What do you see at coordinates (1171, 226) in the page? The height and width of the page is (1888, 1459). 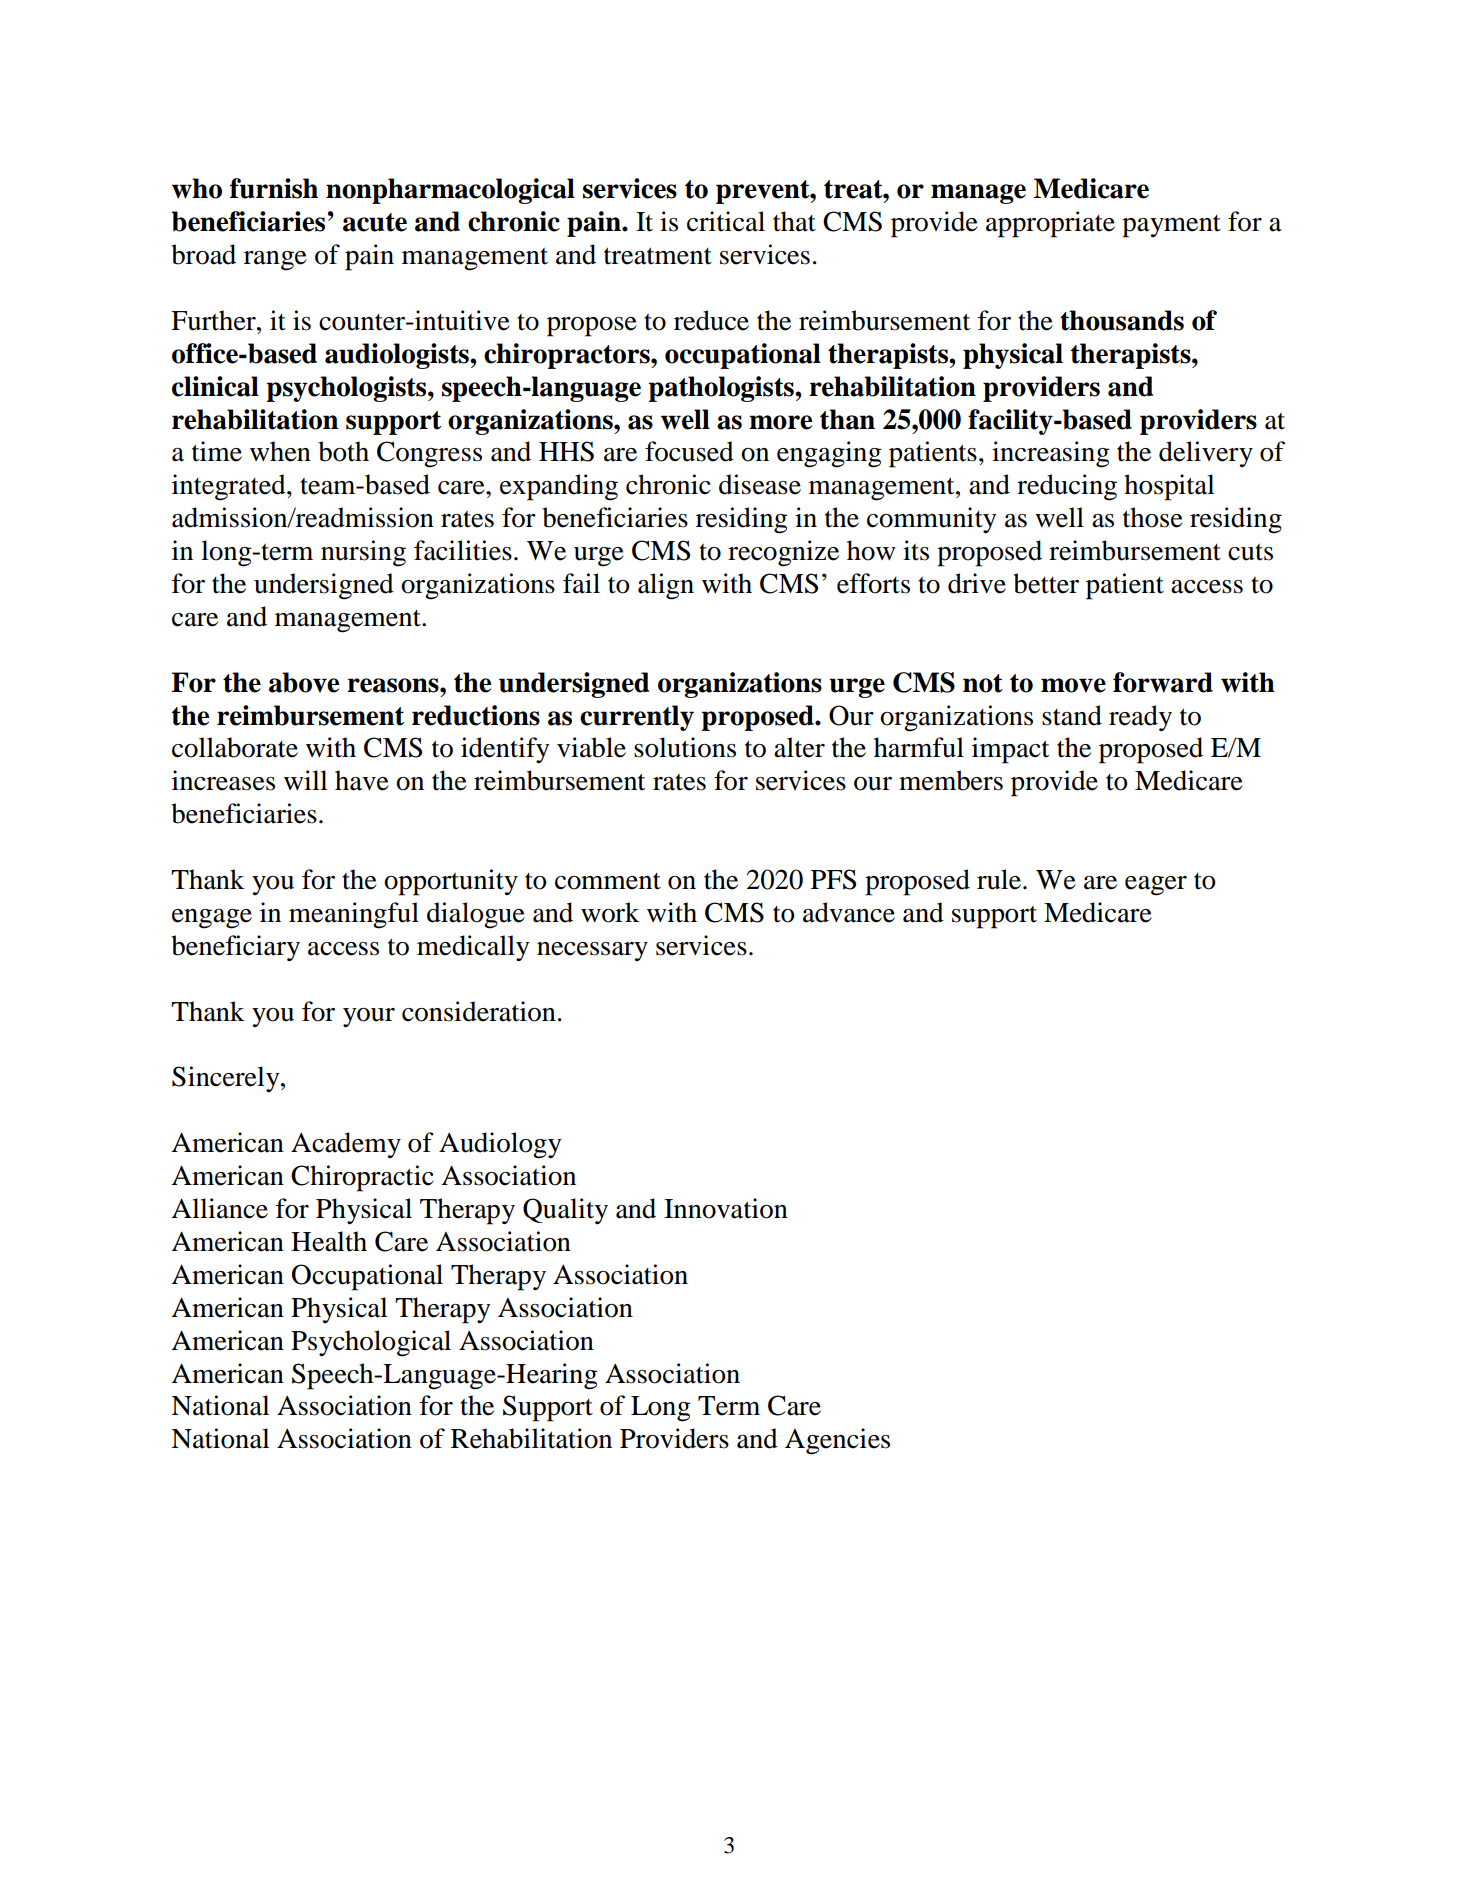 I see `payment` at bounding box center [1171, 226].
